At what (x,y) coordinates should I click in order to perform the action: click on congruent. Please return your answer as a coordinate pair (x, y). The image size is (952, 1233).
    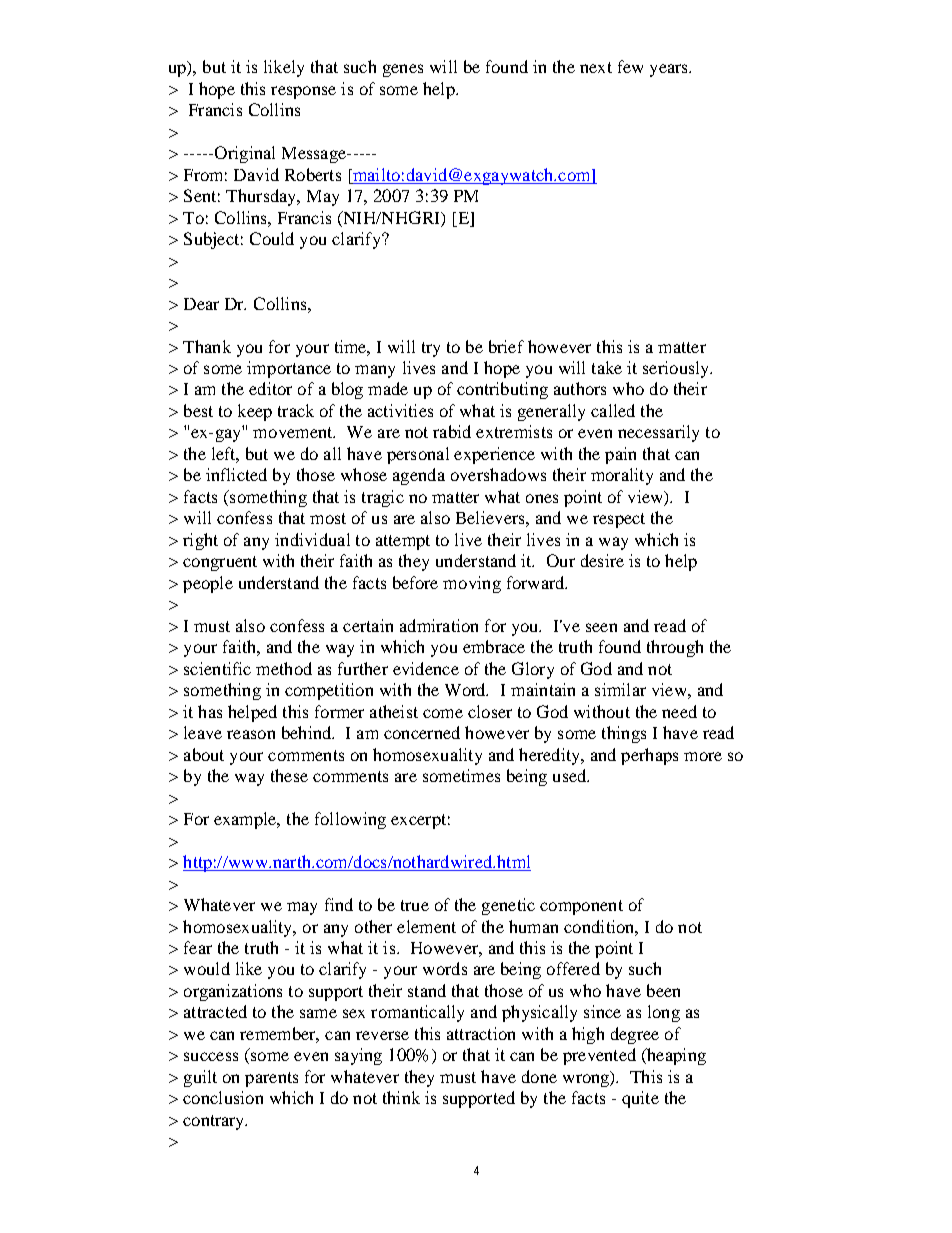
    Looking at the image, I should click on (220, 563).
